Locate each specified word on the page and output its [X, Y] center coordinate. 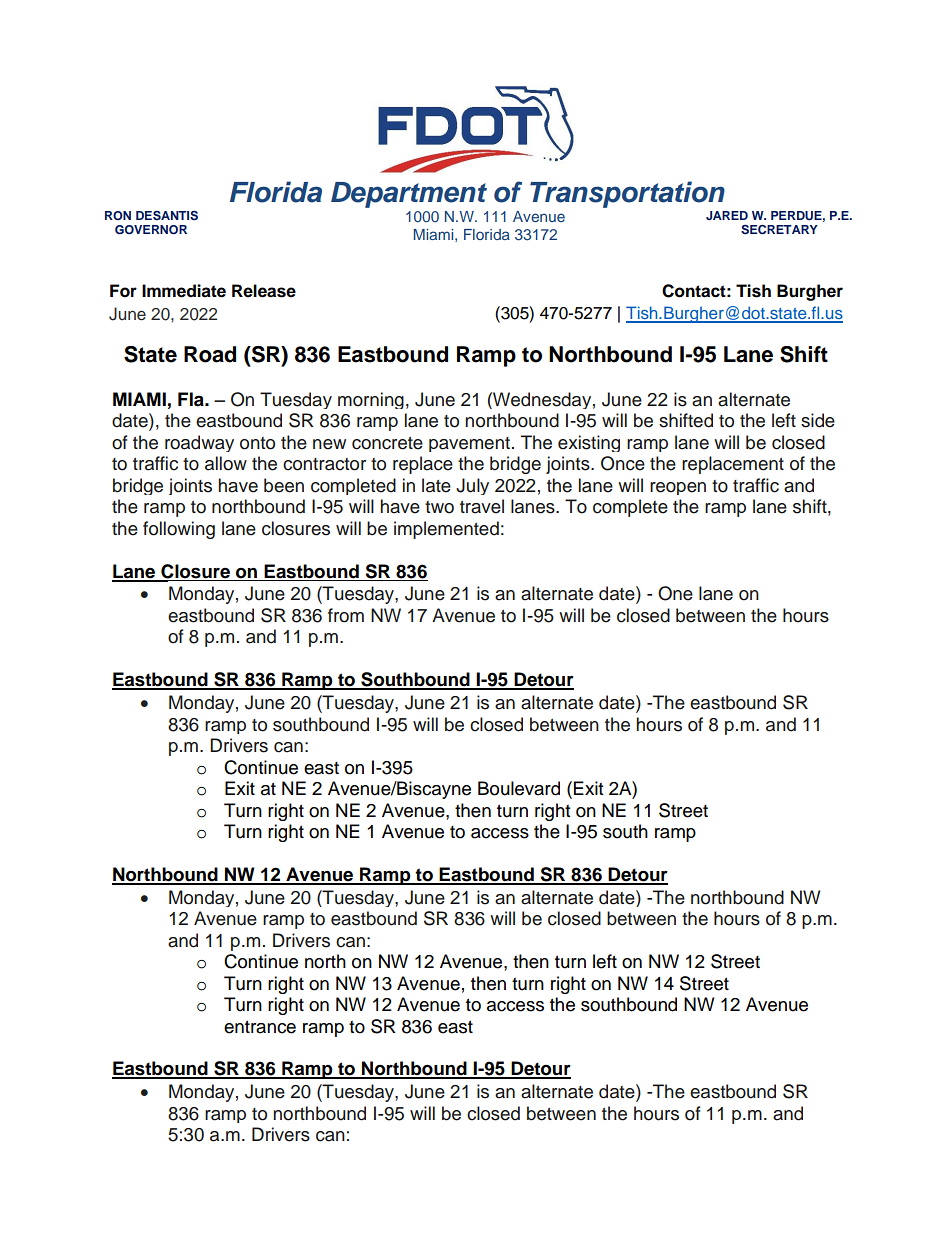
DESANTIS [167, 216]
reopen [678, 488]
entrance [260, 1027]
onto [257, 443]
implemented [446, 530]
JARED [727, 215]
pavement [469, 444]
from [346, 615]
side [818, 420]
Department [409, 195]
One [675, 593]
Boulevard [519, 788]
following [179, 530]
